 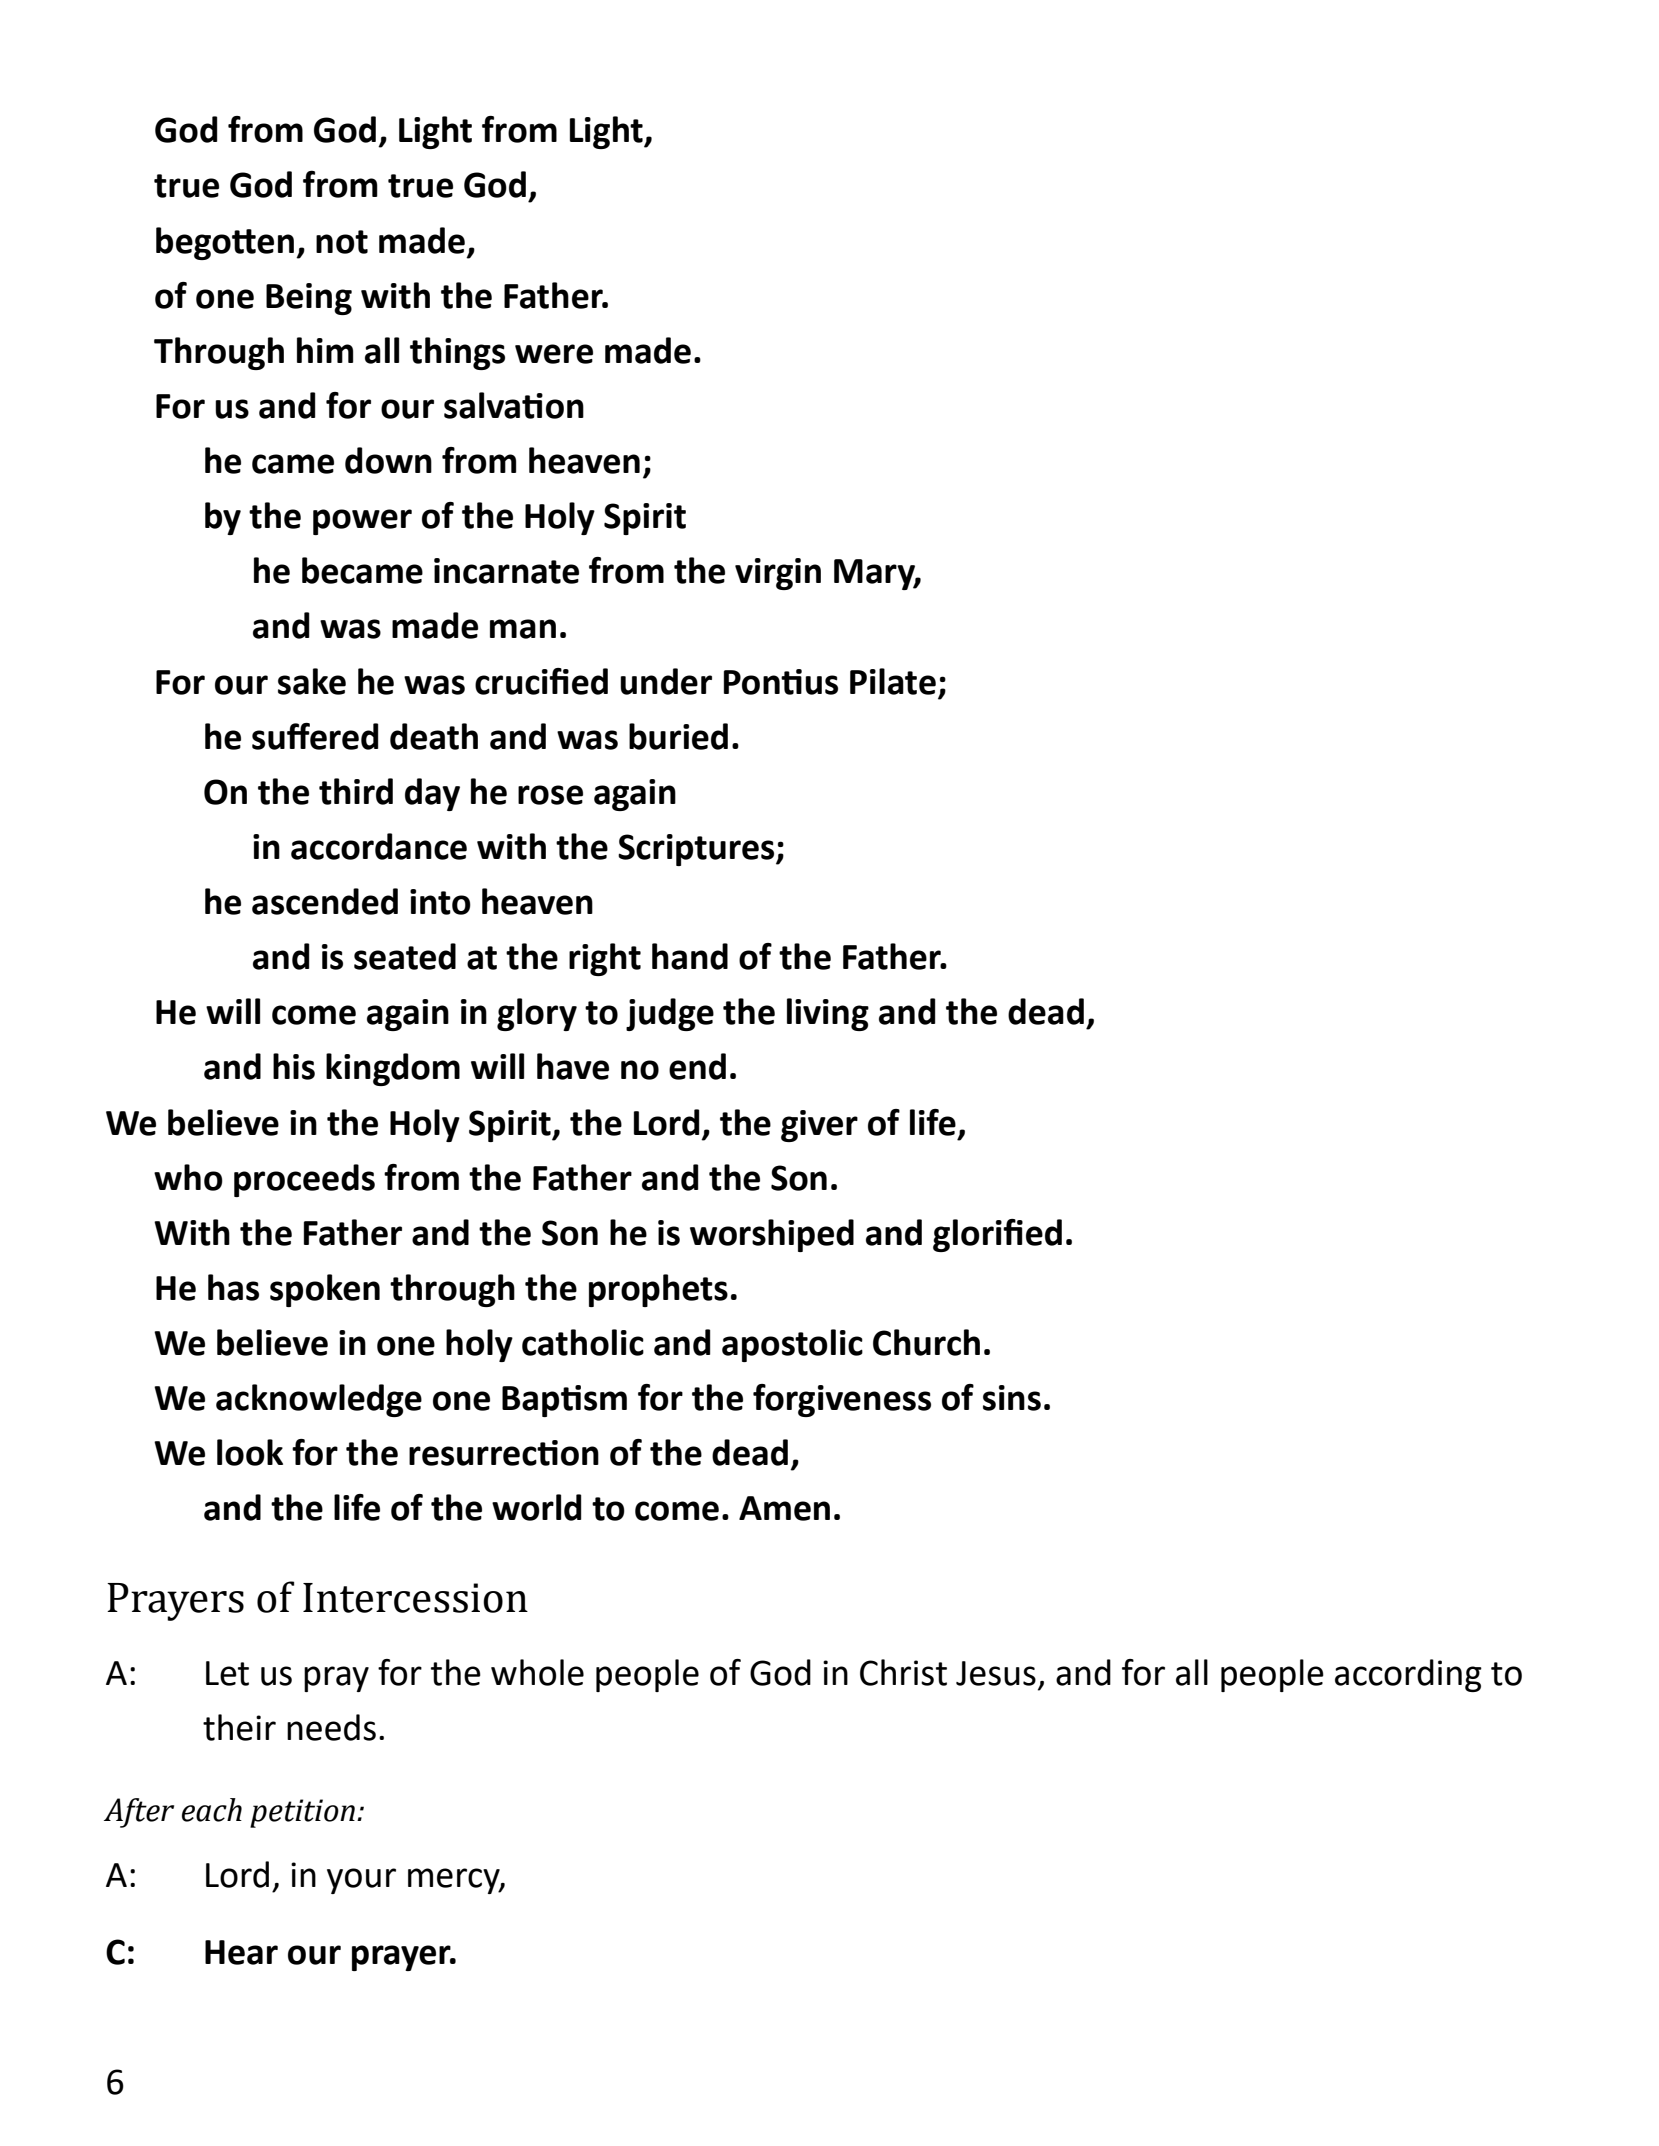 I want to click on glorified, so click(x=997, y=1235).
